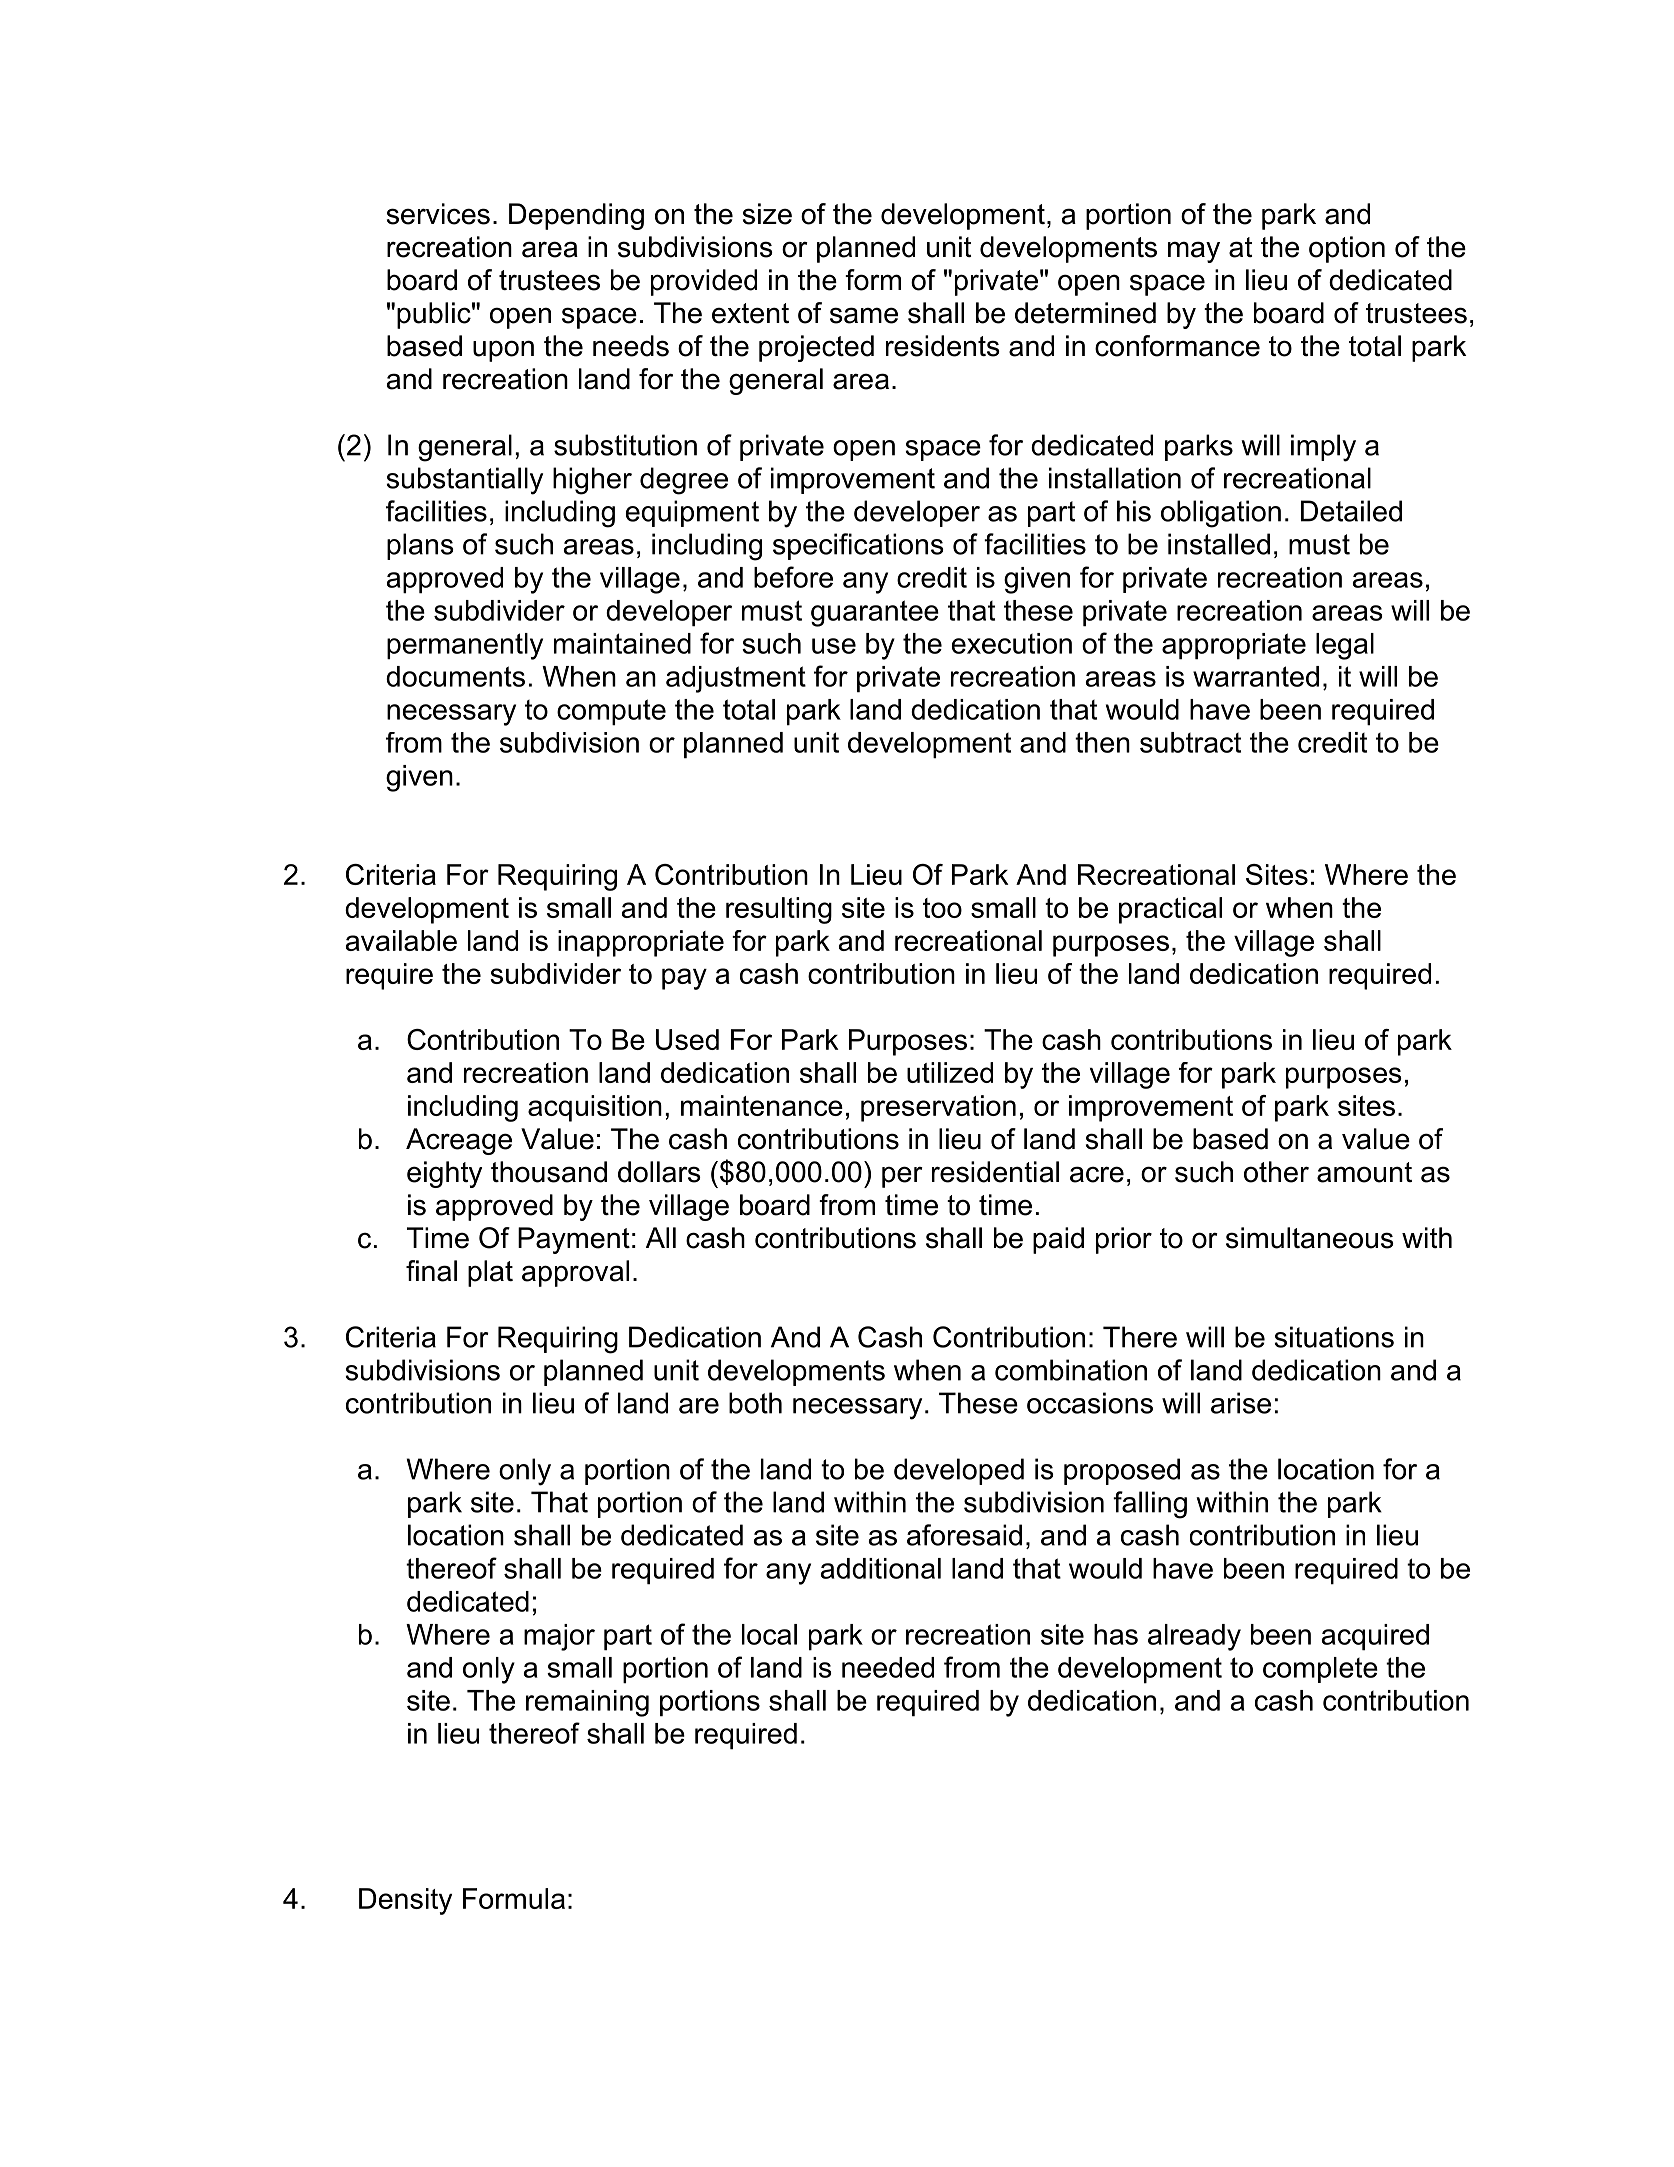 The width and height of the screenshot is (1674, 2167). Describe the element at coordinates (405, 1901) in the screenshot. I see `Density` at that location.
